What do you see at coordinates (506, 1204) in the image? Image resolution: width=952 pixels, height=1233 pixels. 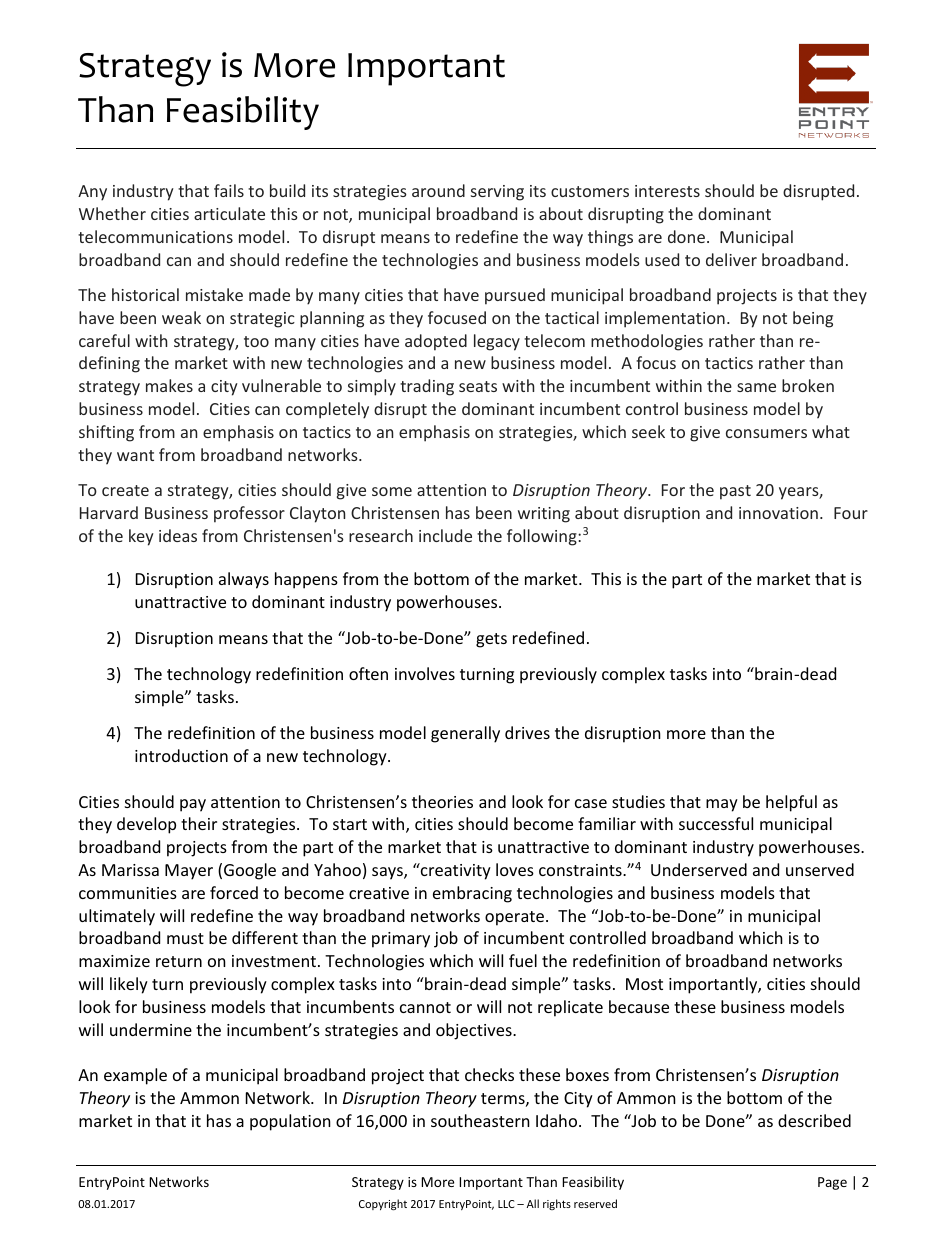 I see `LLC` at bounding box center [506, 1204].
